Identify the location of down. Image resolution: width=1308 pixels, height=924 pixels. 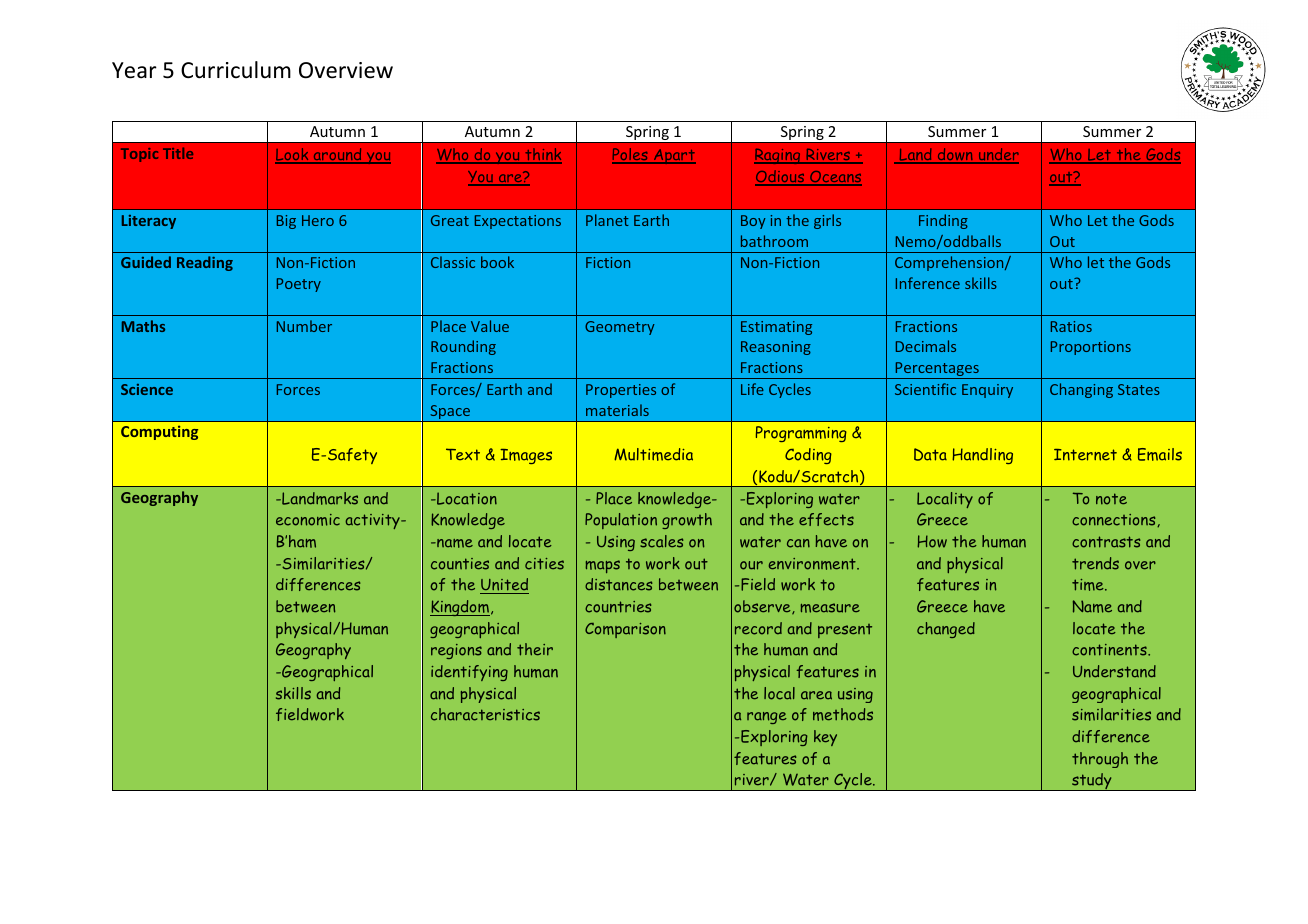
(955, 155).
